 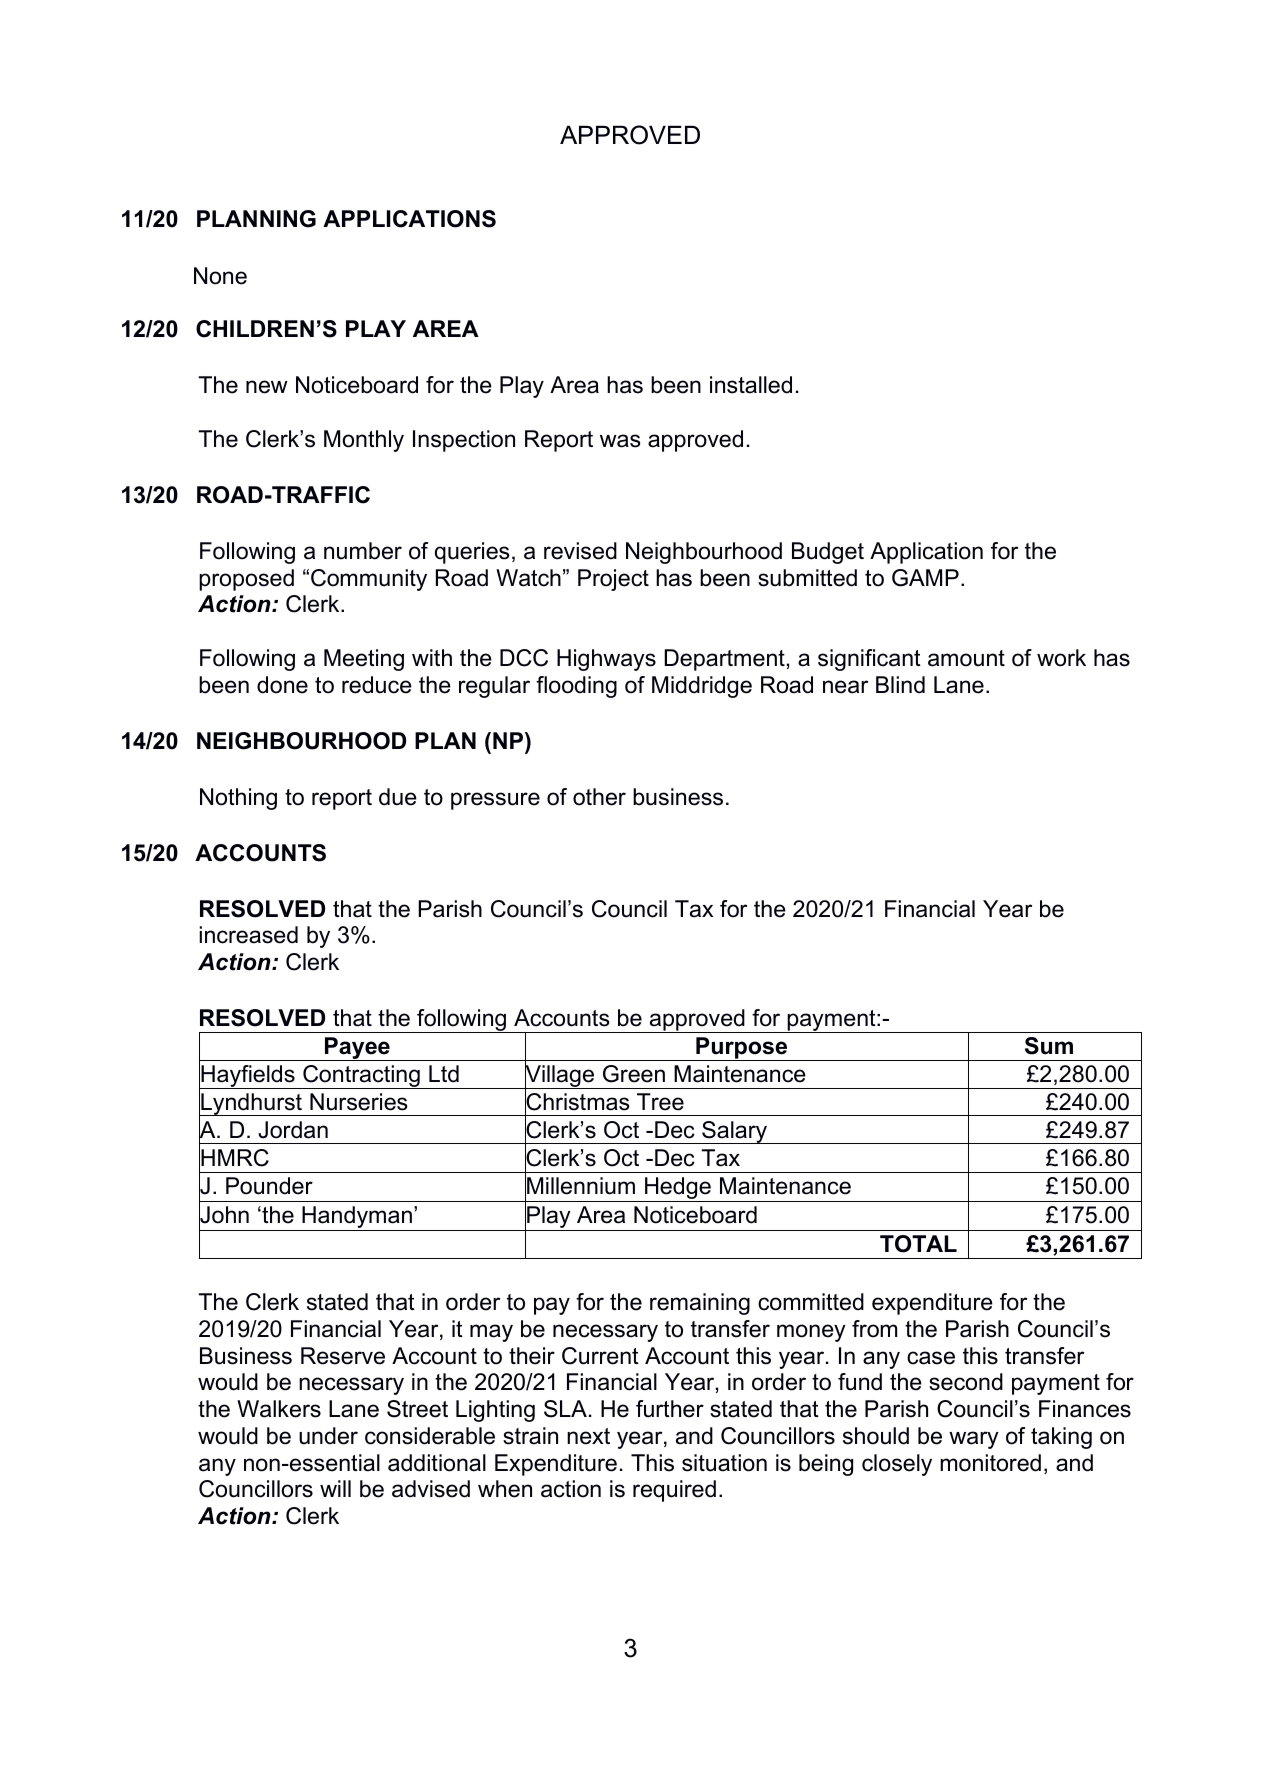 What do you see at coordinates (282, 685) in the document?
I see `done` at bounding box center [282, 685].
